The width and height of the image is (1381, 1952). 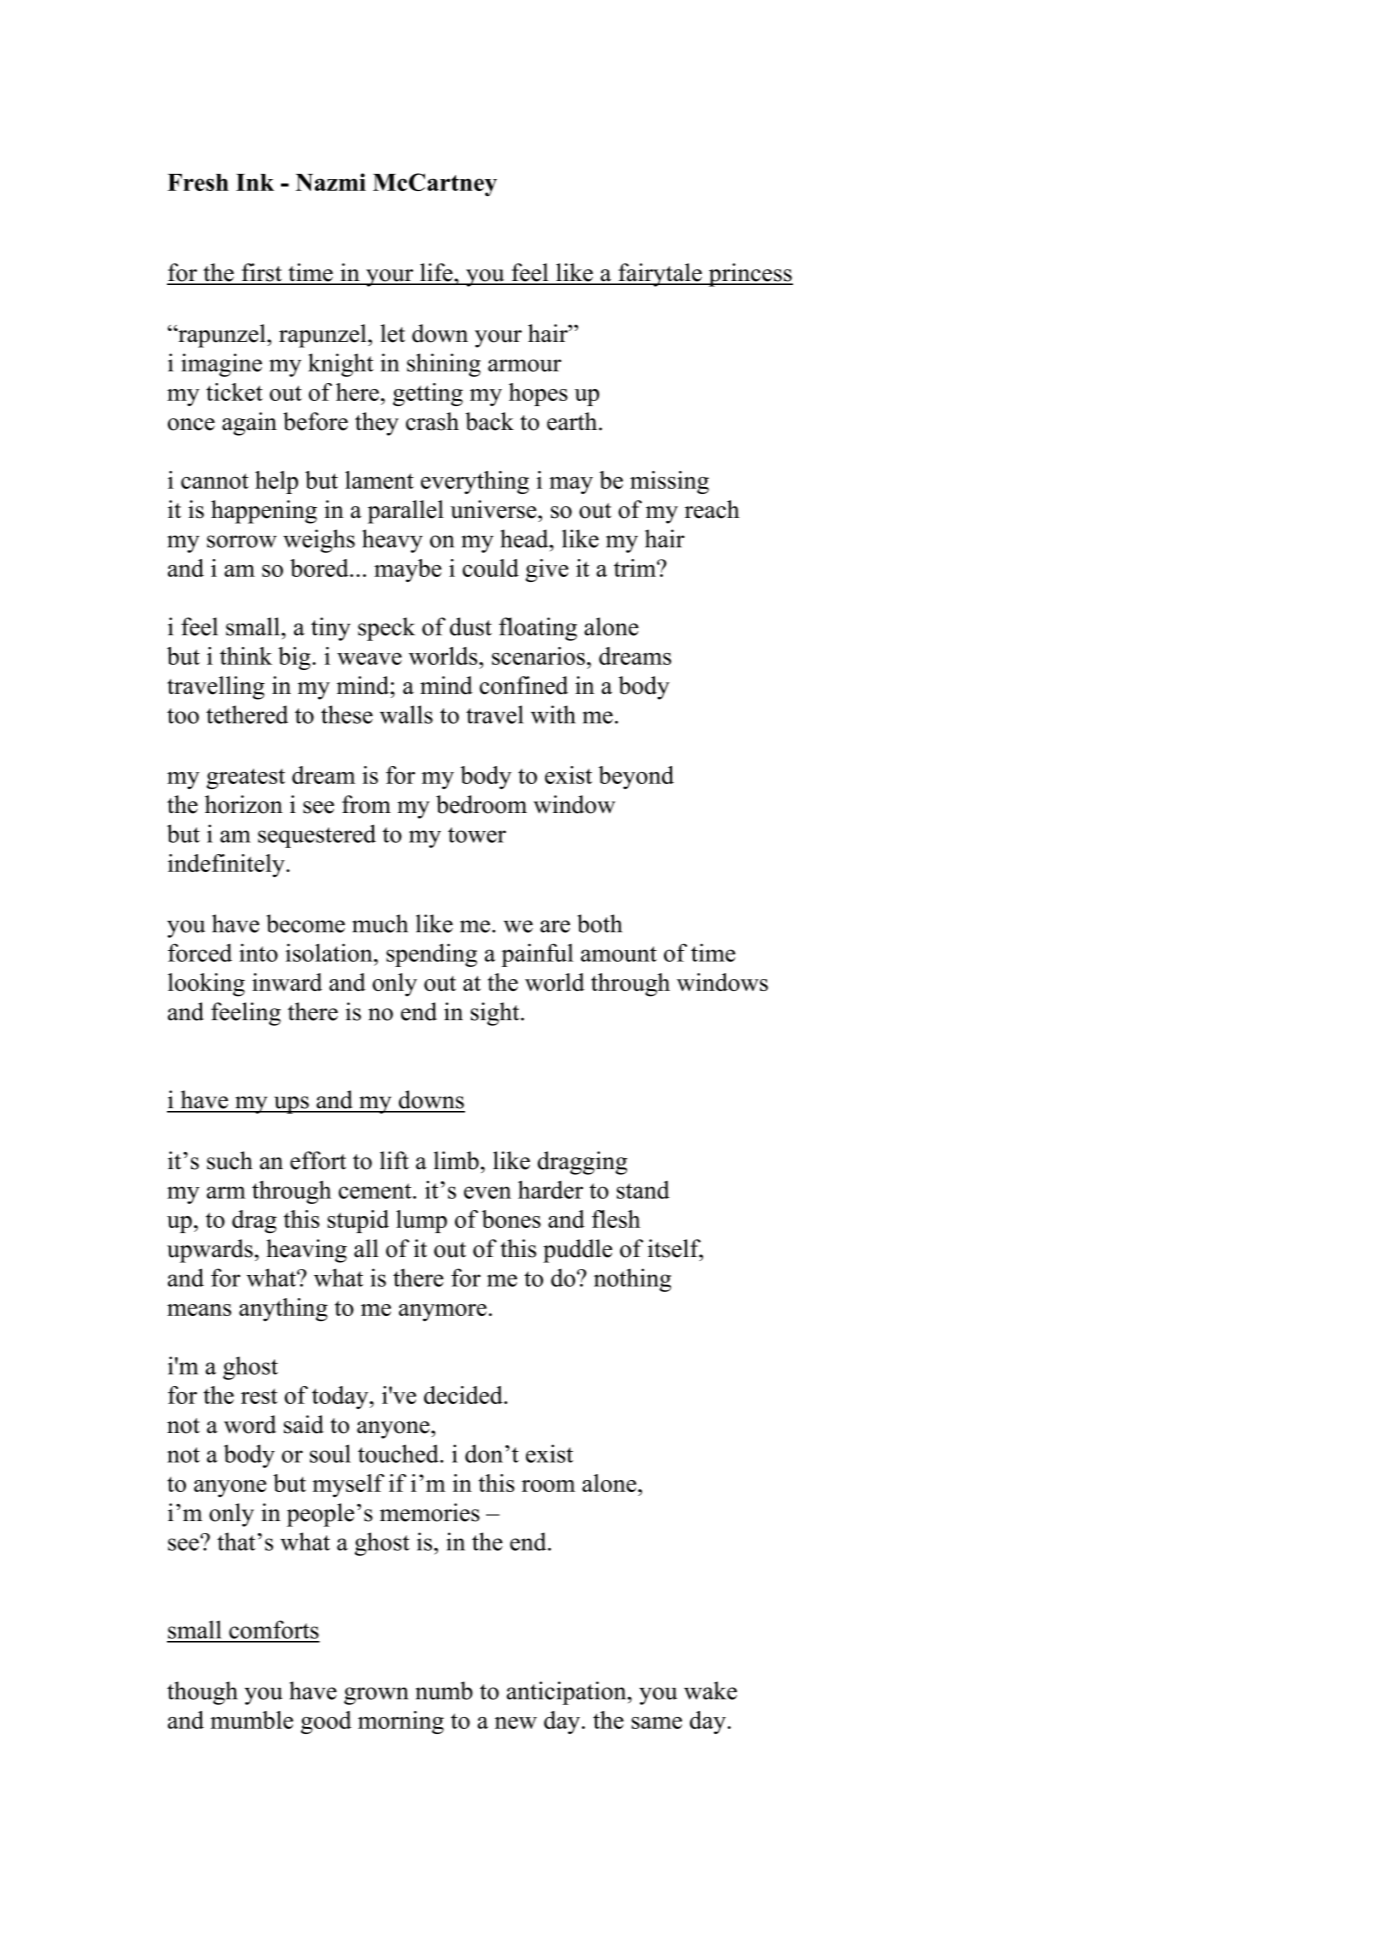 What do you see at coordinates (436, 273) in the image?
I see `life` at bounding box center [436, 273].
